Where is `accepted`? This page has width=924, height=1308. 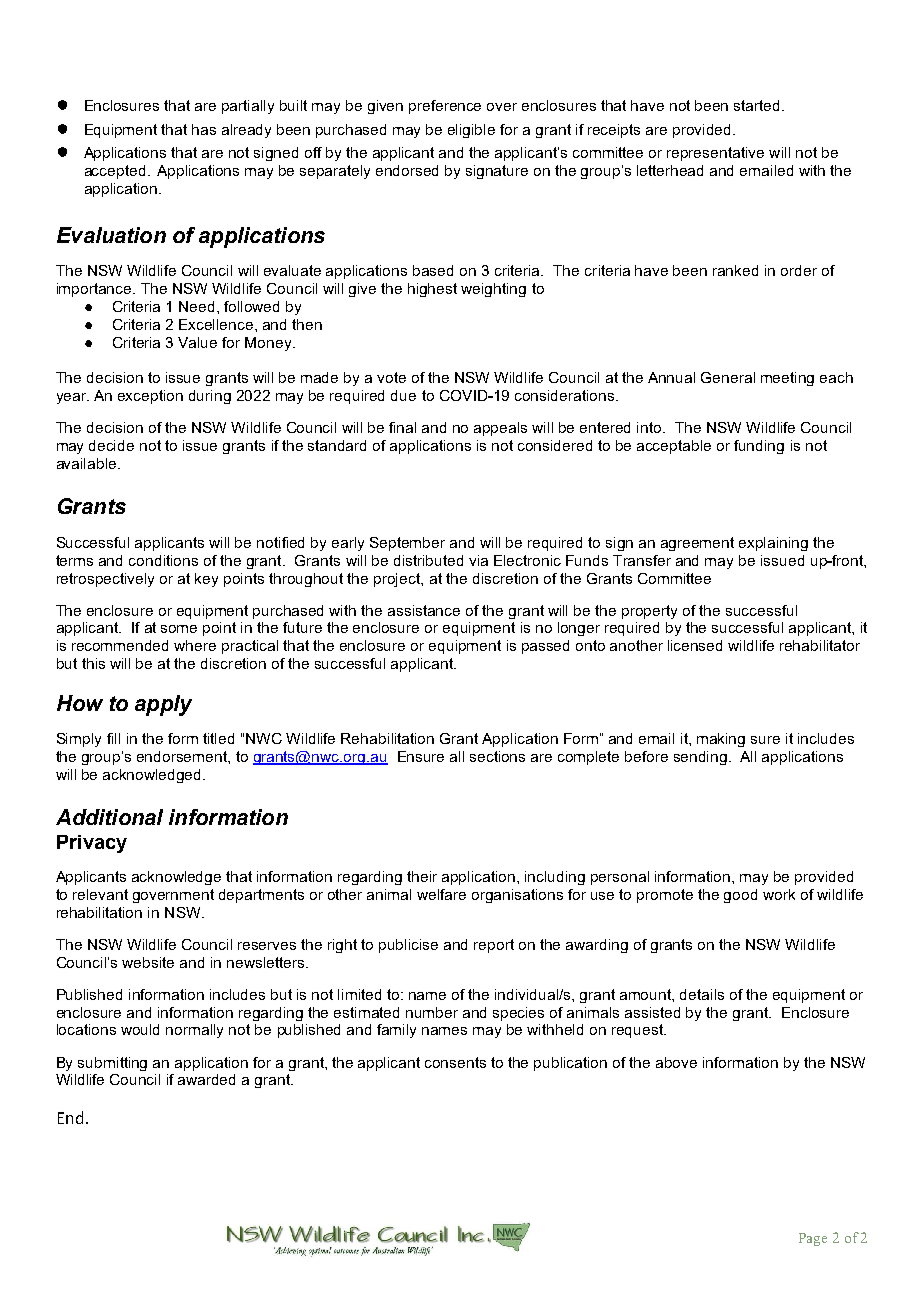
accepted is located at coordinates (115, 172).
